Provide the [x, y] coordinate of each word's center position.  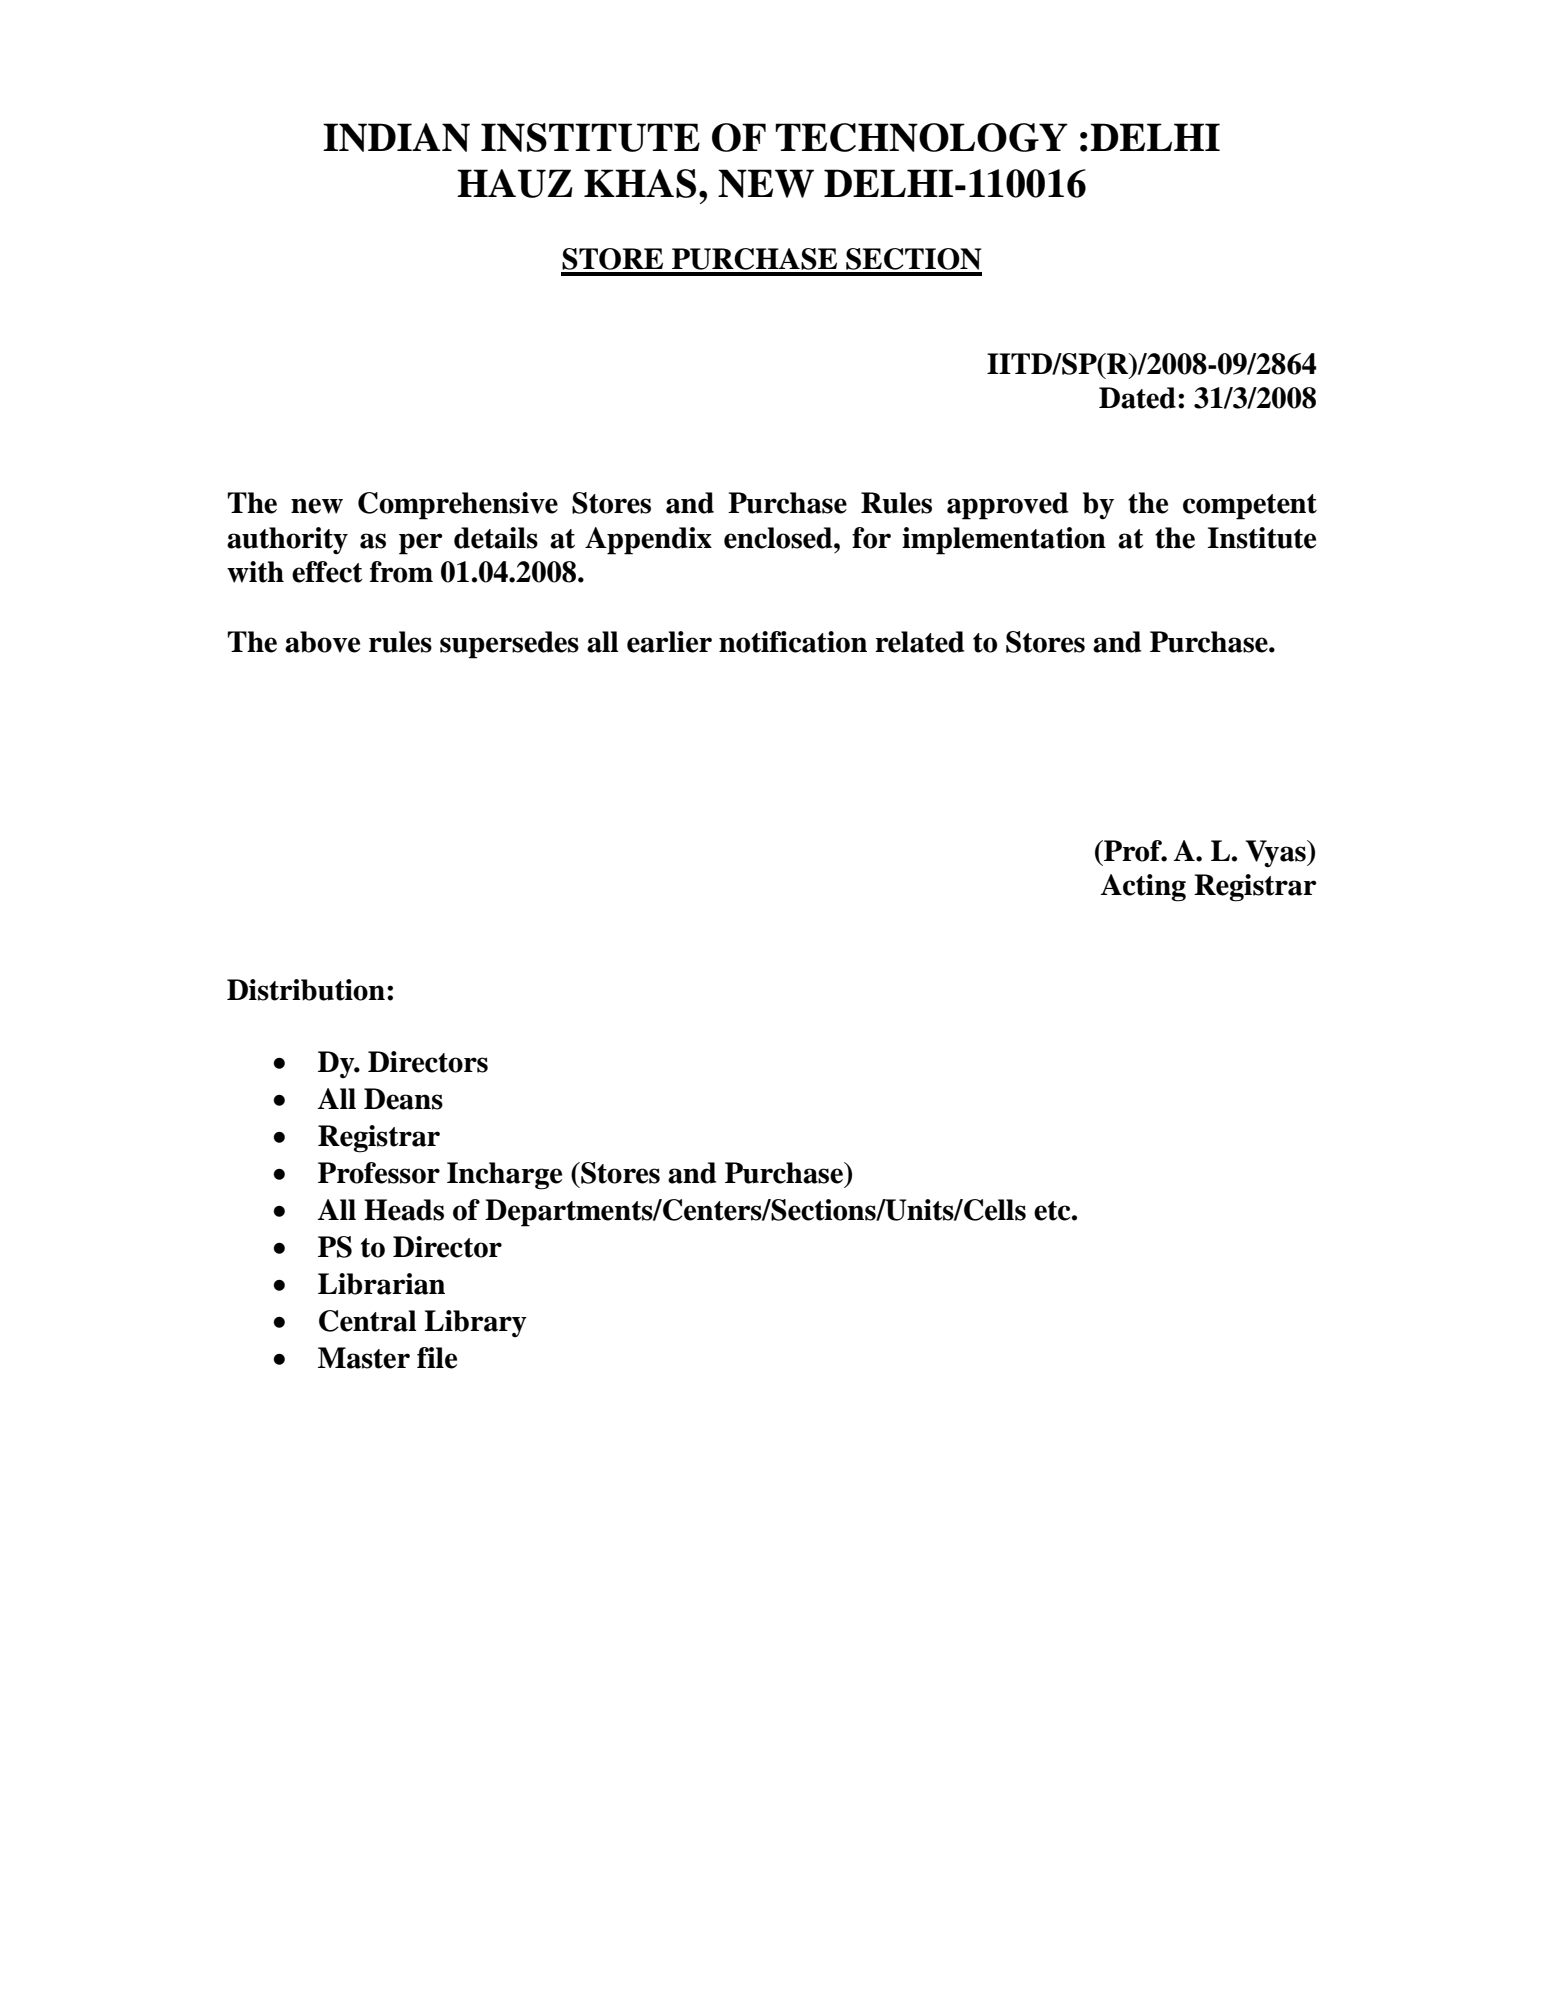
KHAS [640, 183]
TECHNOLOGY [921, 137]
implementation [1004, 541]
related [919, 642]
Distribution [306, 990]
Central [367, 1321]
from [401, 572]
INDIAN [396, 137]
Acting [1143, 888]
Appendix [648, 541]
